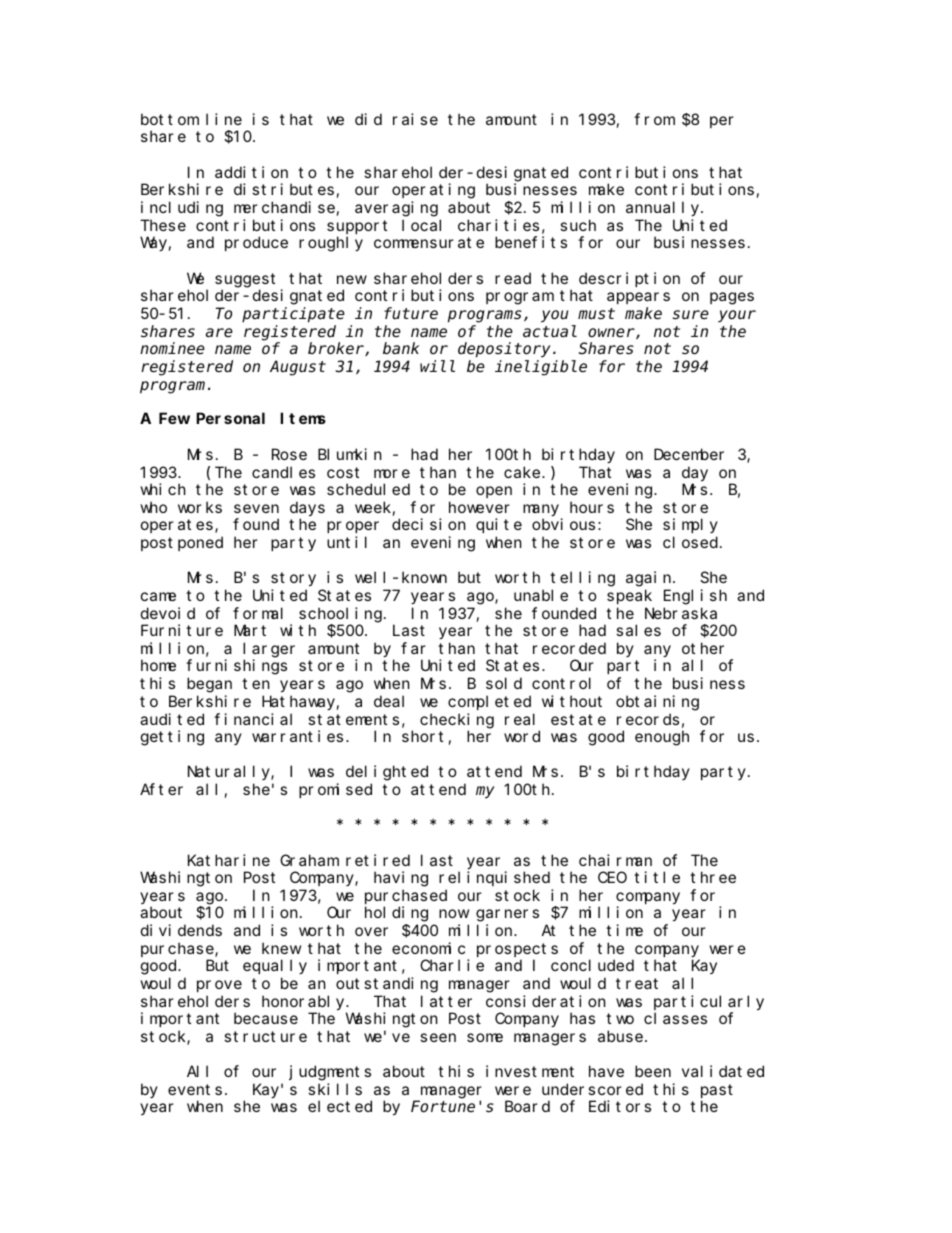  I want to click on Katharine, so click(229, 860).
